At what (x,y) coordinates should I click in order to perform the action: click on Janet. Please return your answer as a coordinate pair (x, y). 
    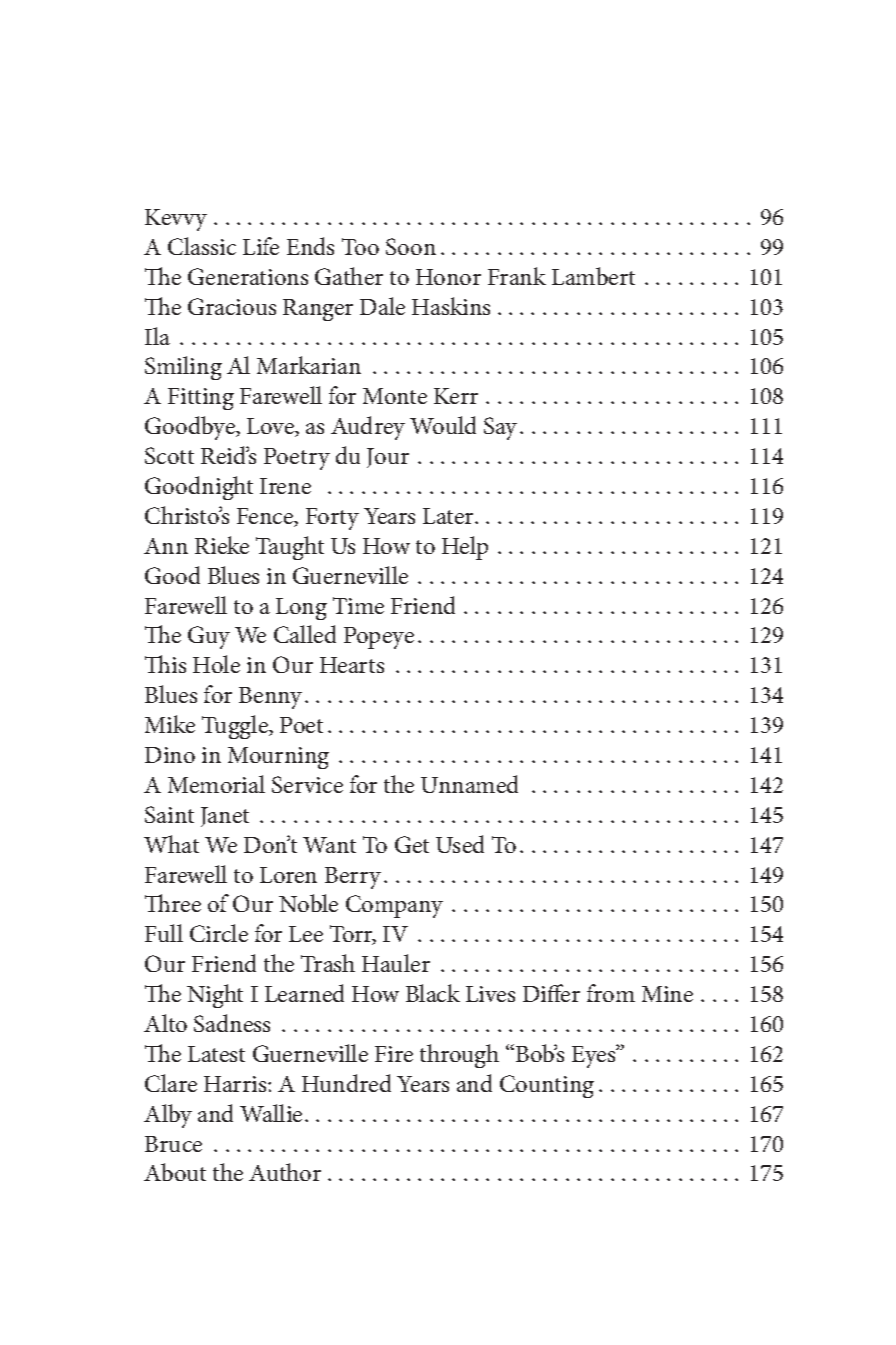
    Looking at the image, I should click on (225, 817).
